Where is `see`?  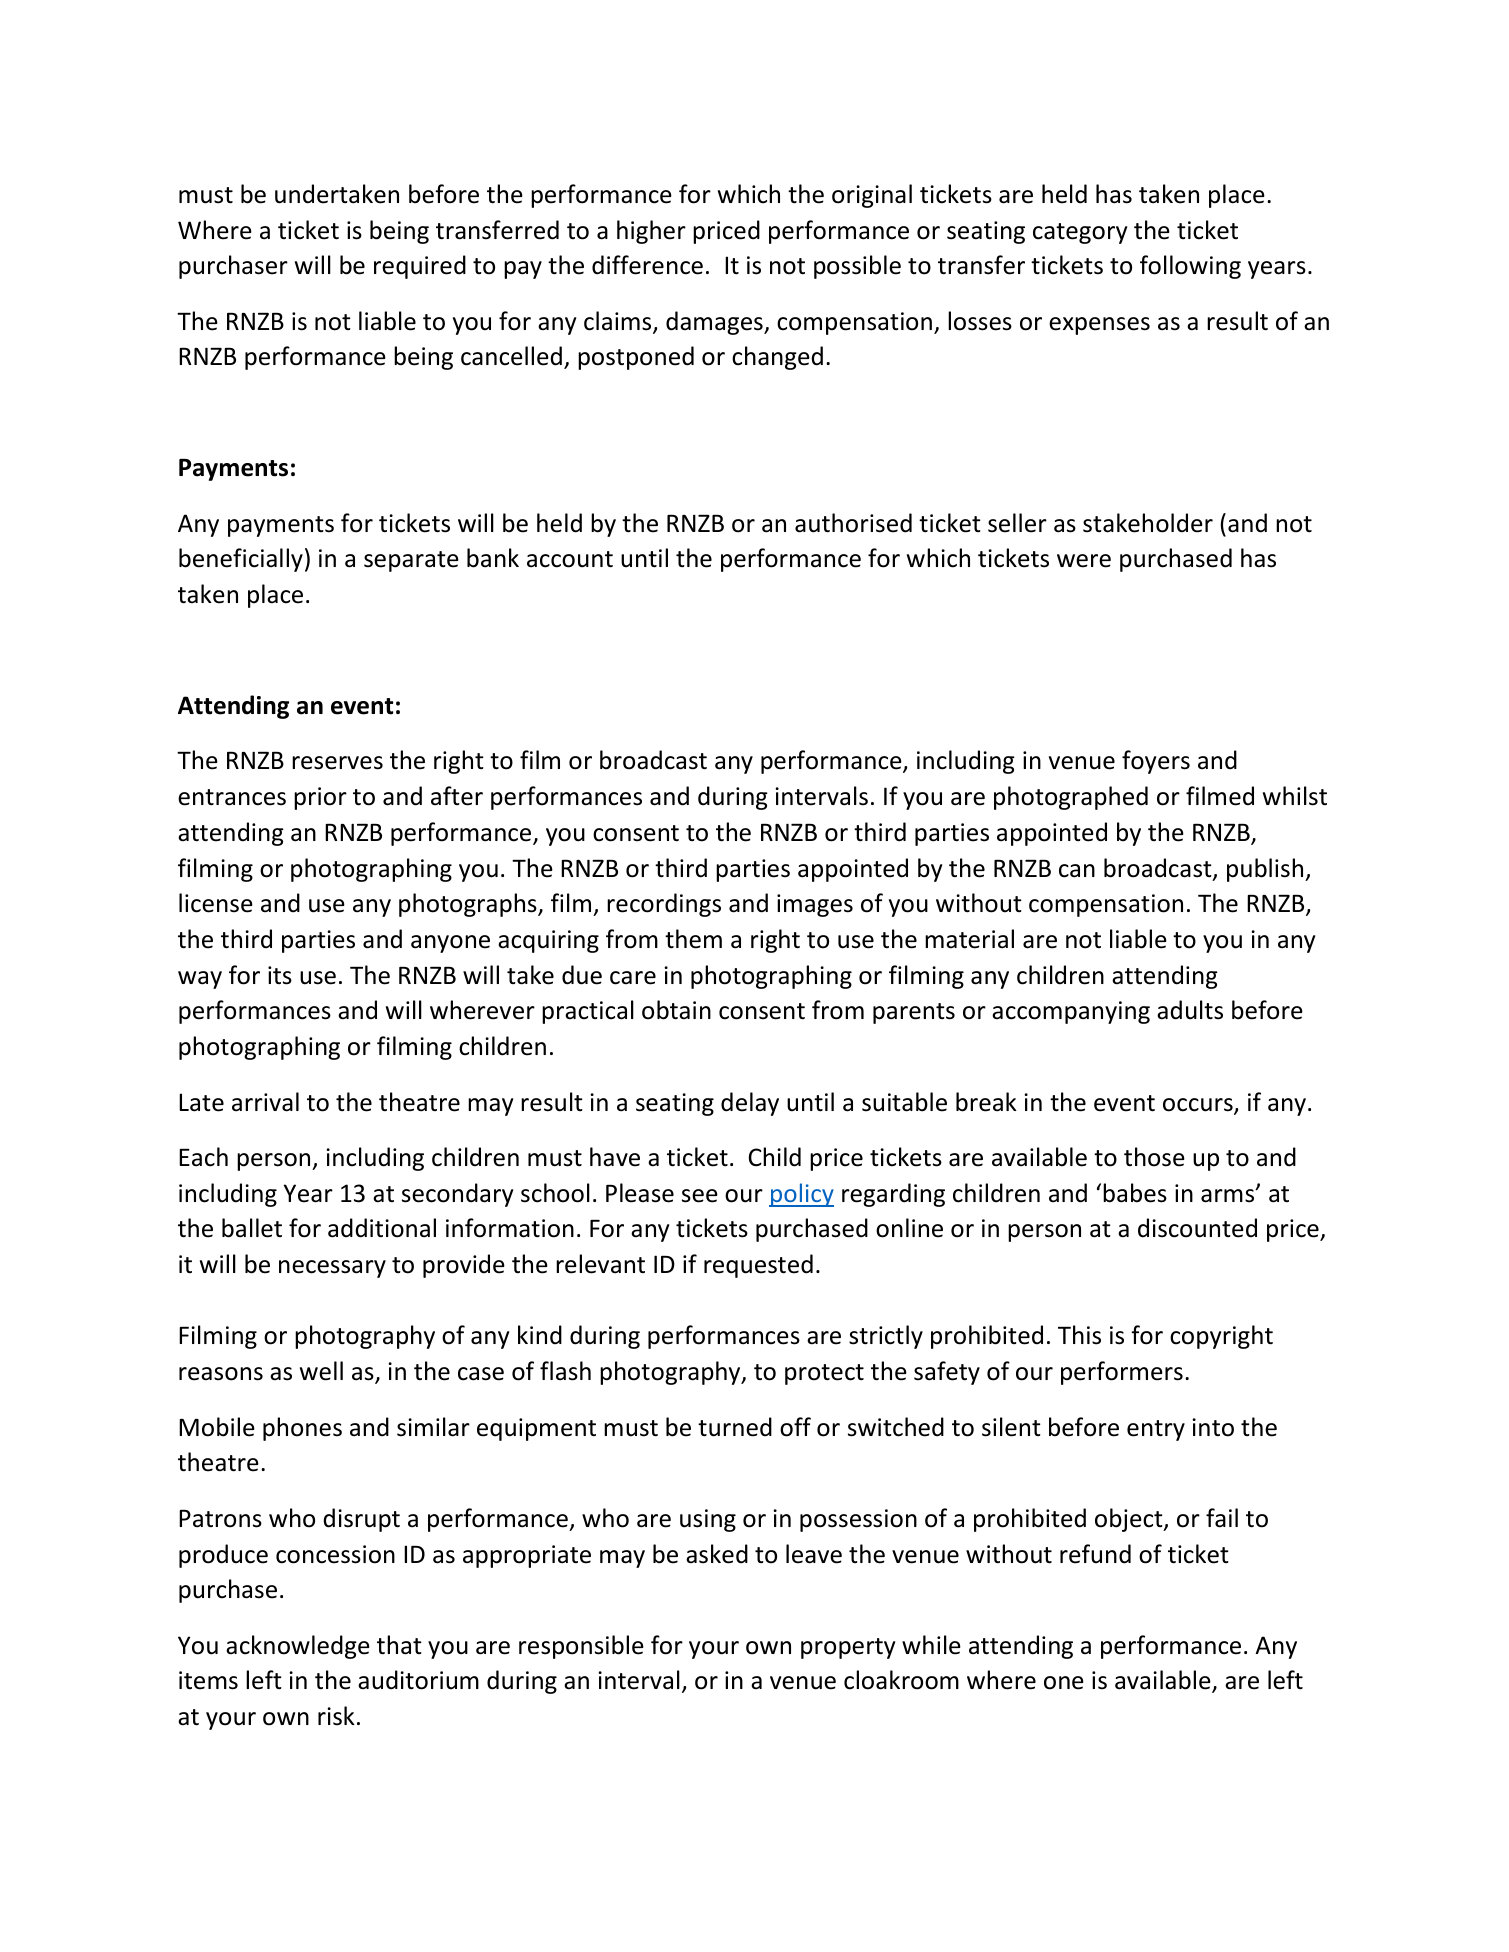 see is located at coordinates (700, 1196).
